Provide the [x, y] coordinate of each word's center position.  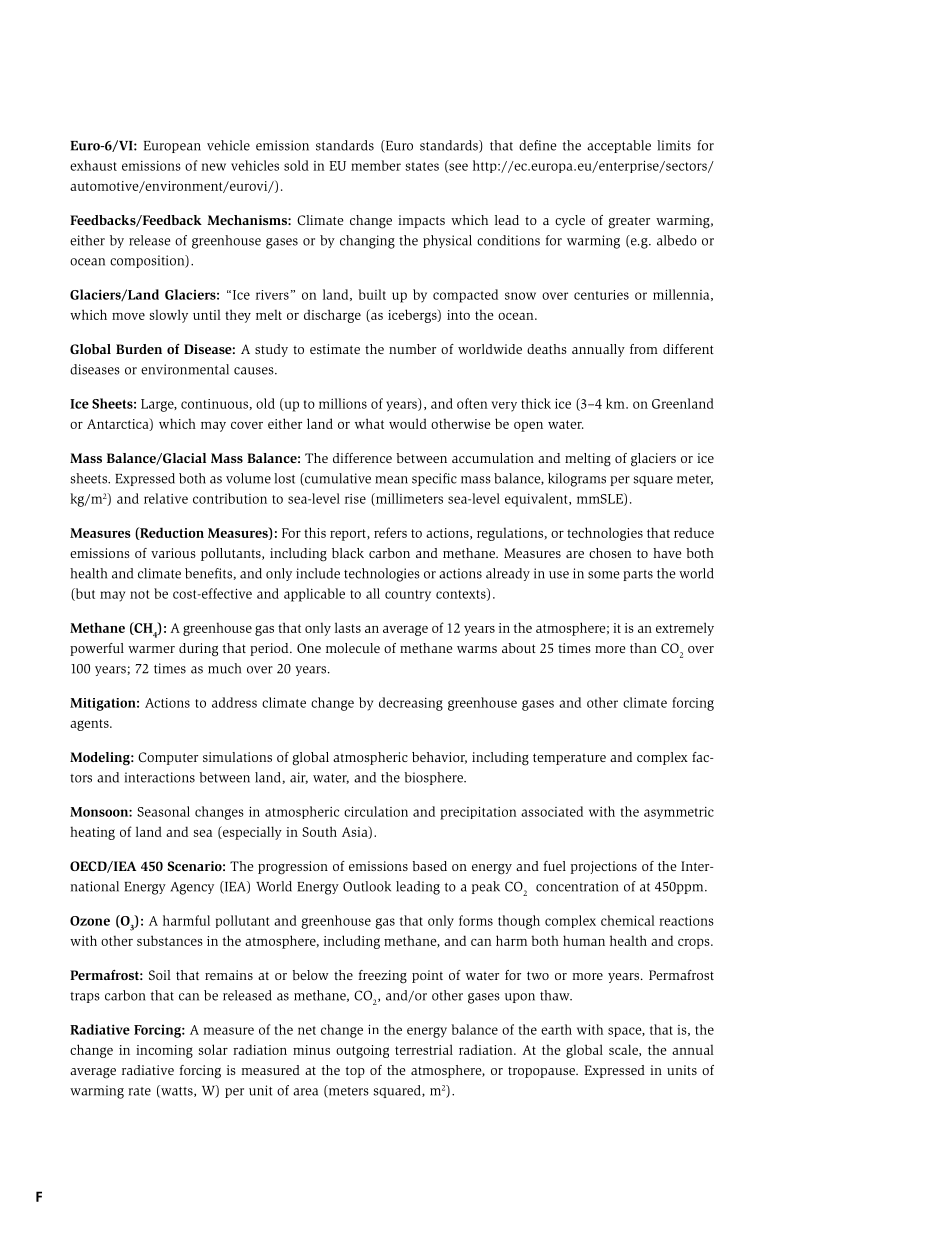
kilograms [577, 480]
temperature [569, 759]
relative [166, 498]
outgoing [362, 1051]
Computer [168, 758]
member [376, 165]
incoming [164, 1051]
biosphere [435, 778]
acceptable [619, 146]
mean [391, 480]
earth [556, 1029]
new [213, 167]
